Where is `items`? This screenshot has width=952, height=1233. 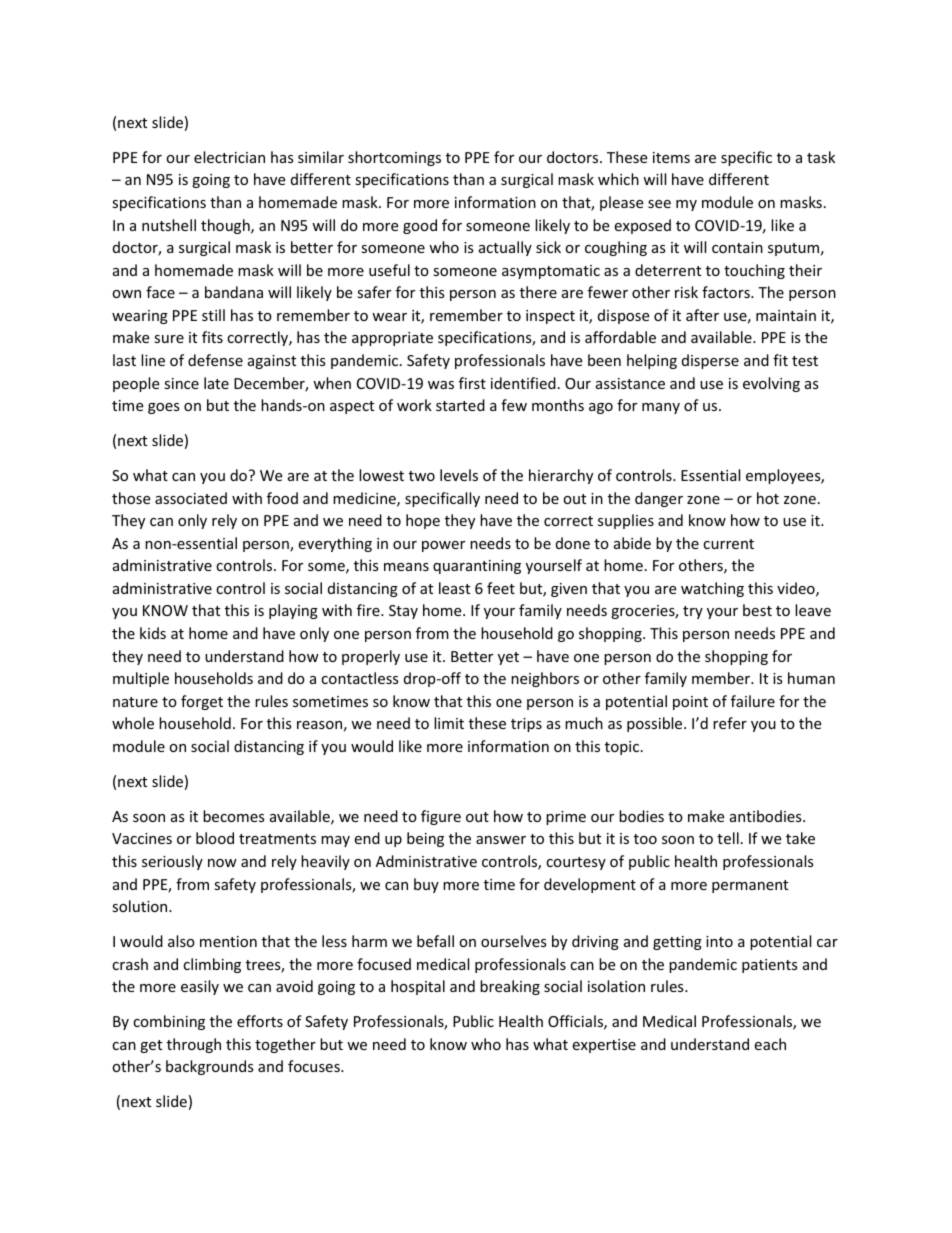 items is located at coordinates (671, 157).
